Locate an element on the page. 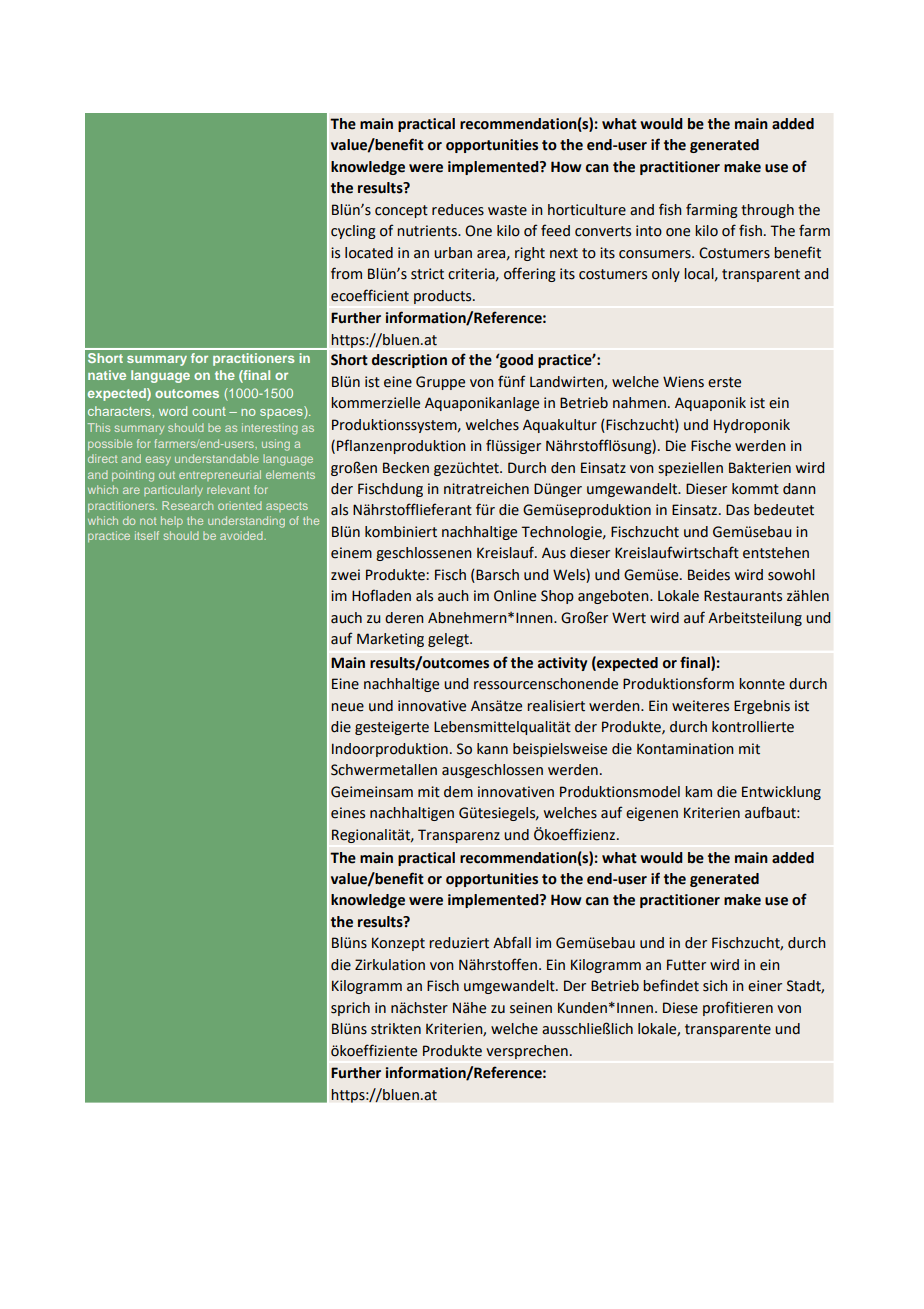  through is located at coordinates (767, 211).
